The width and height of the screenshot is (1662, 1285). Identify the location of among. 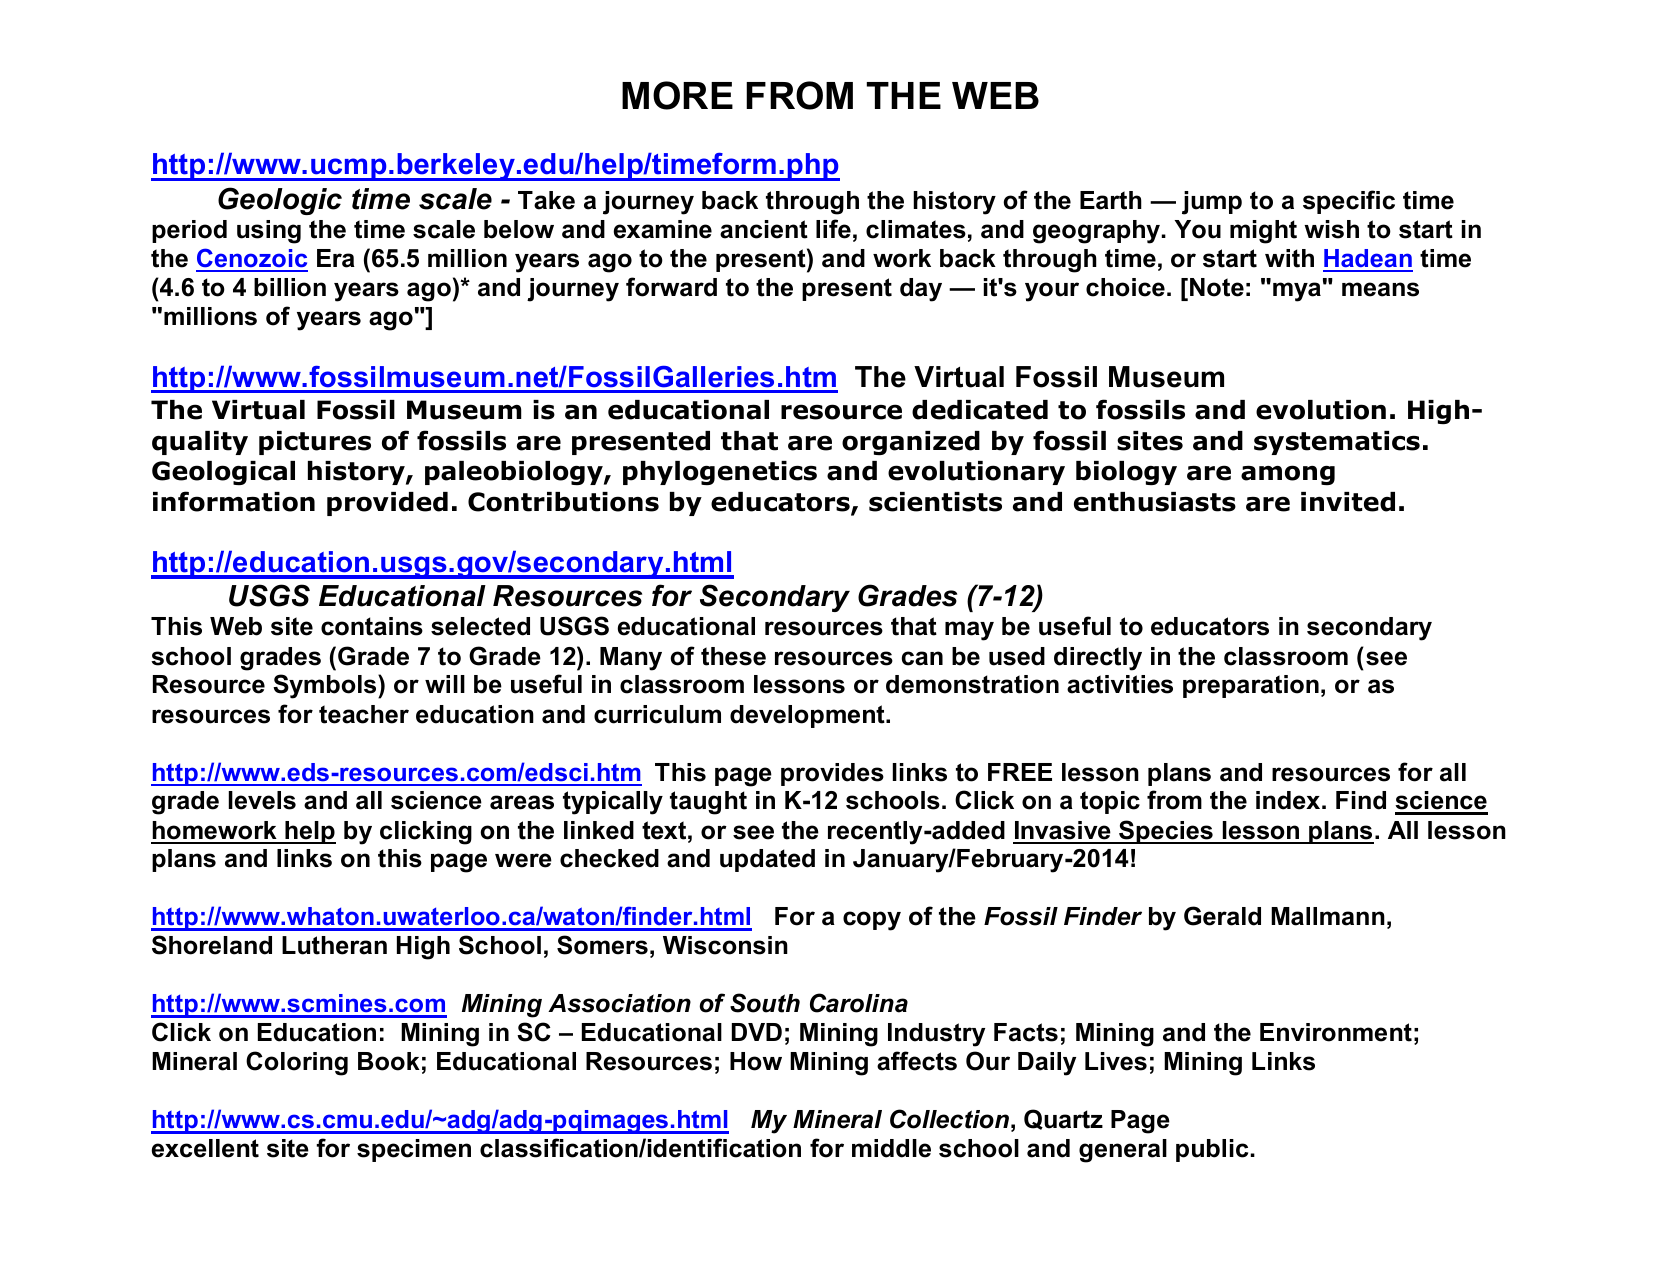
(1288, 475).
